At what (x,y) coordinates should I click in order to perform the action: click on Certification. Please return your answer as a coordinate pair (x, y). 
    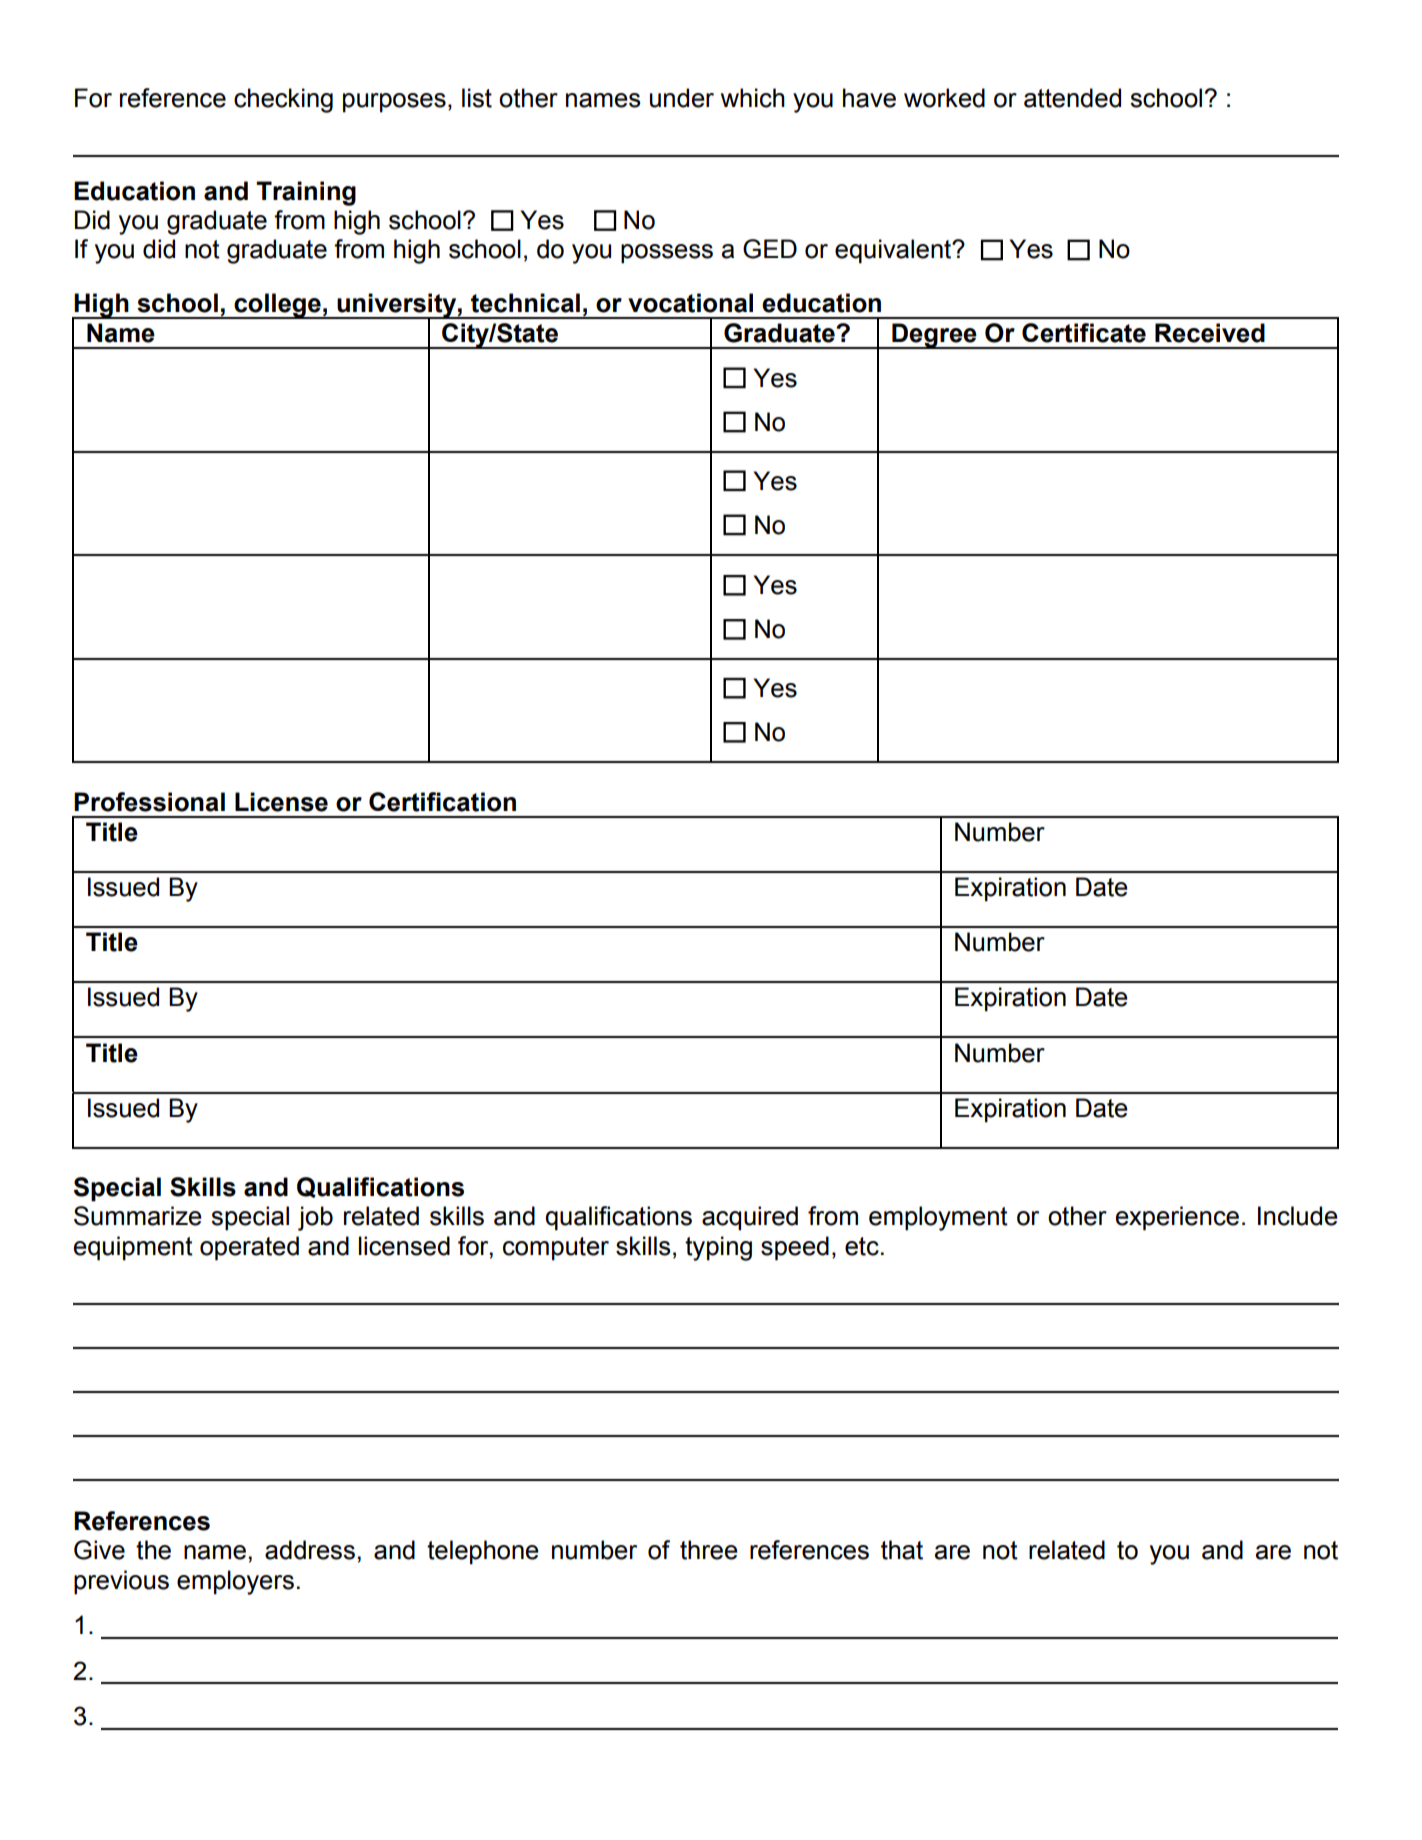
    Looking at the image, I should click on (442, 802).
